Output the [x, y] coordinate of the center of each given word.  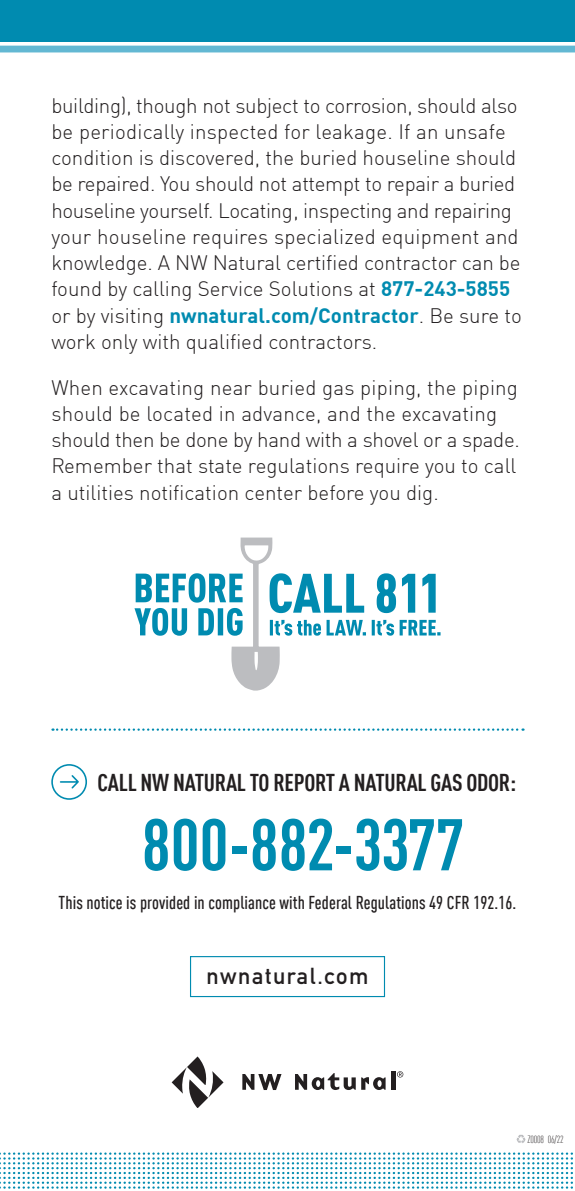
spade [488, 442]
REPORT [304, 783]
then [134, 439]
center [273, 493]
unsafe [475, 131]
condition [92, 157]
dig [419, 495]
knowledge [99, 265]
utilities [101, 492]
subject [267, 108]
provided [165, 904]
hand [279, 439]
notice [104, 903]
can [477, 265]
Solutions [311, 288]
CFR [458, 903]
